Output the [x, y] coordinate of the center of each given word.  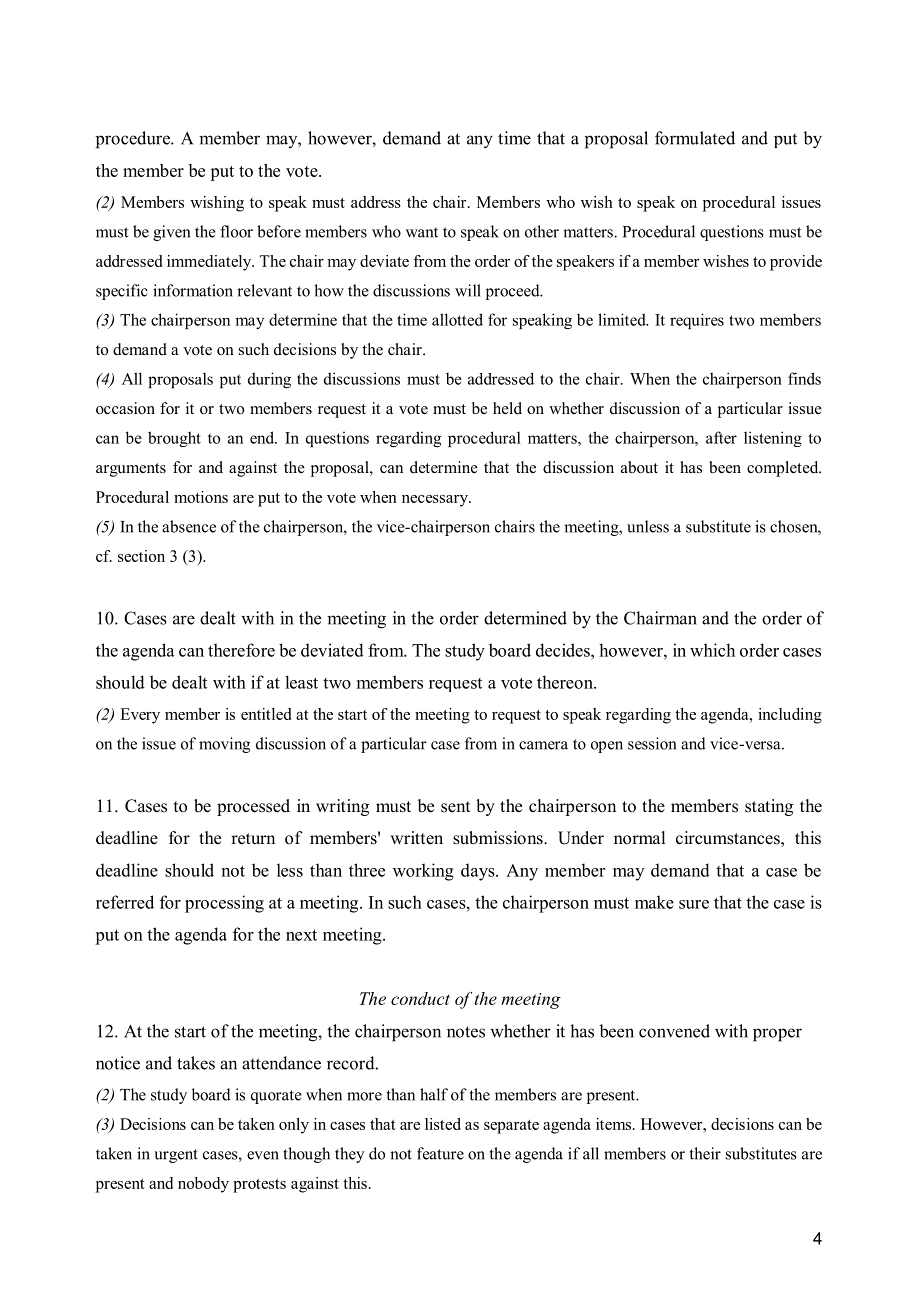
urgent [176, 1156]
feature [440, 1153]
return [253, 839]
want [422, 232]
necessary [436, 501]
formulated [695, 138]
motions [201, 497]
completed [784, 469]
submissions [499, 838]
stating [769, 807]
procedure [134, 140]
